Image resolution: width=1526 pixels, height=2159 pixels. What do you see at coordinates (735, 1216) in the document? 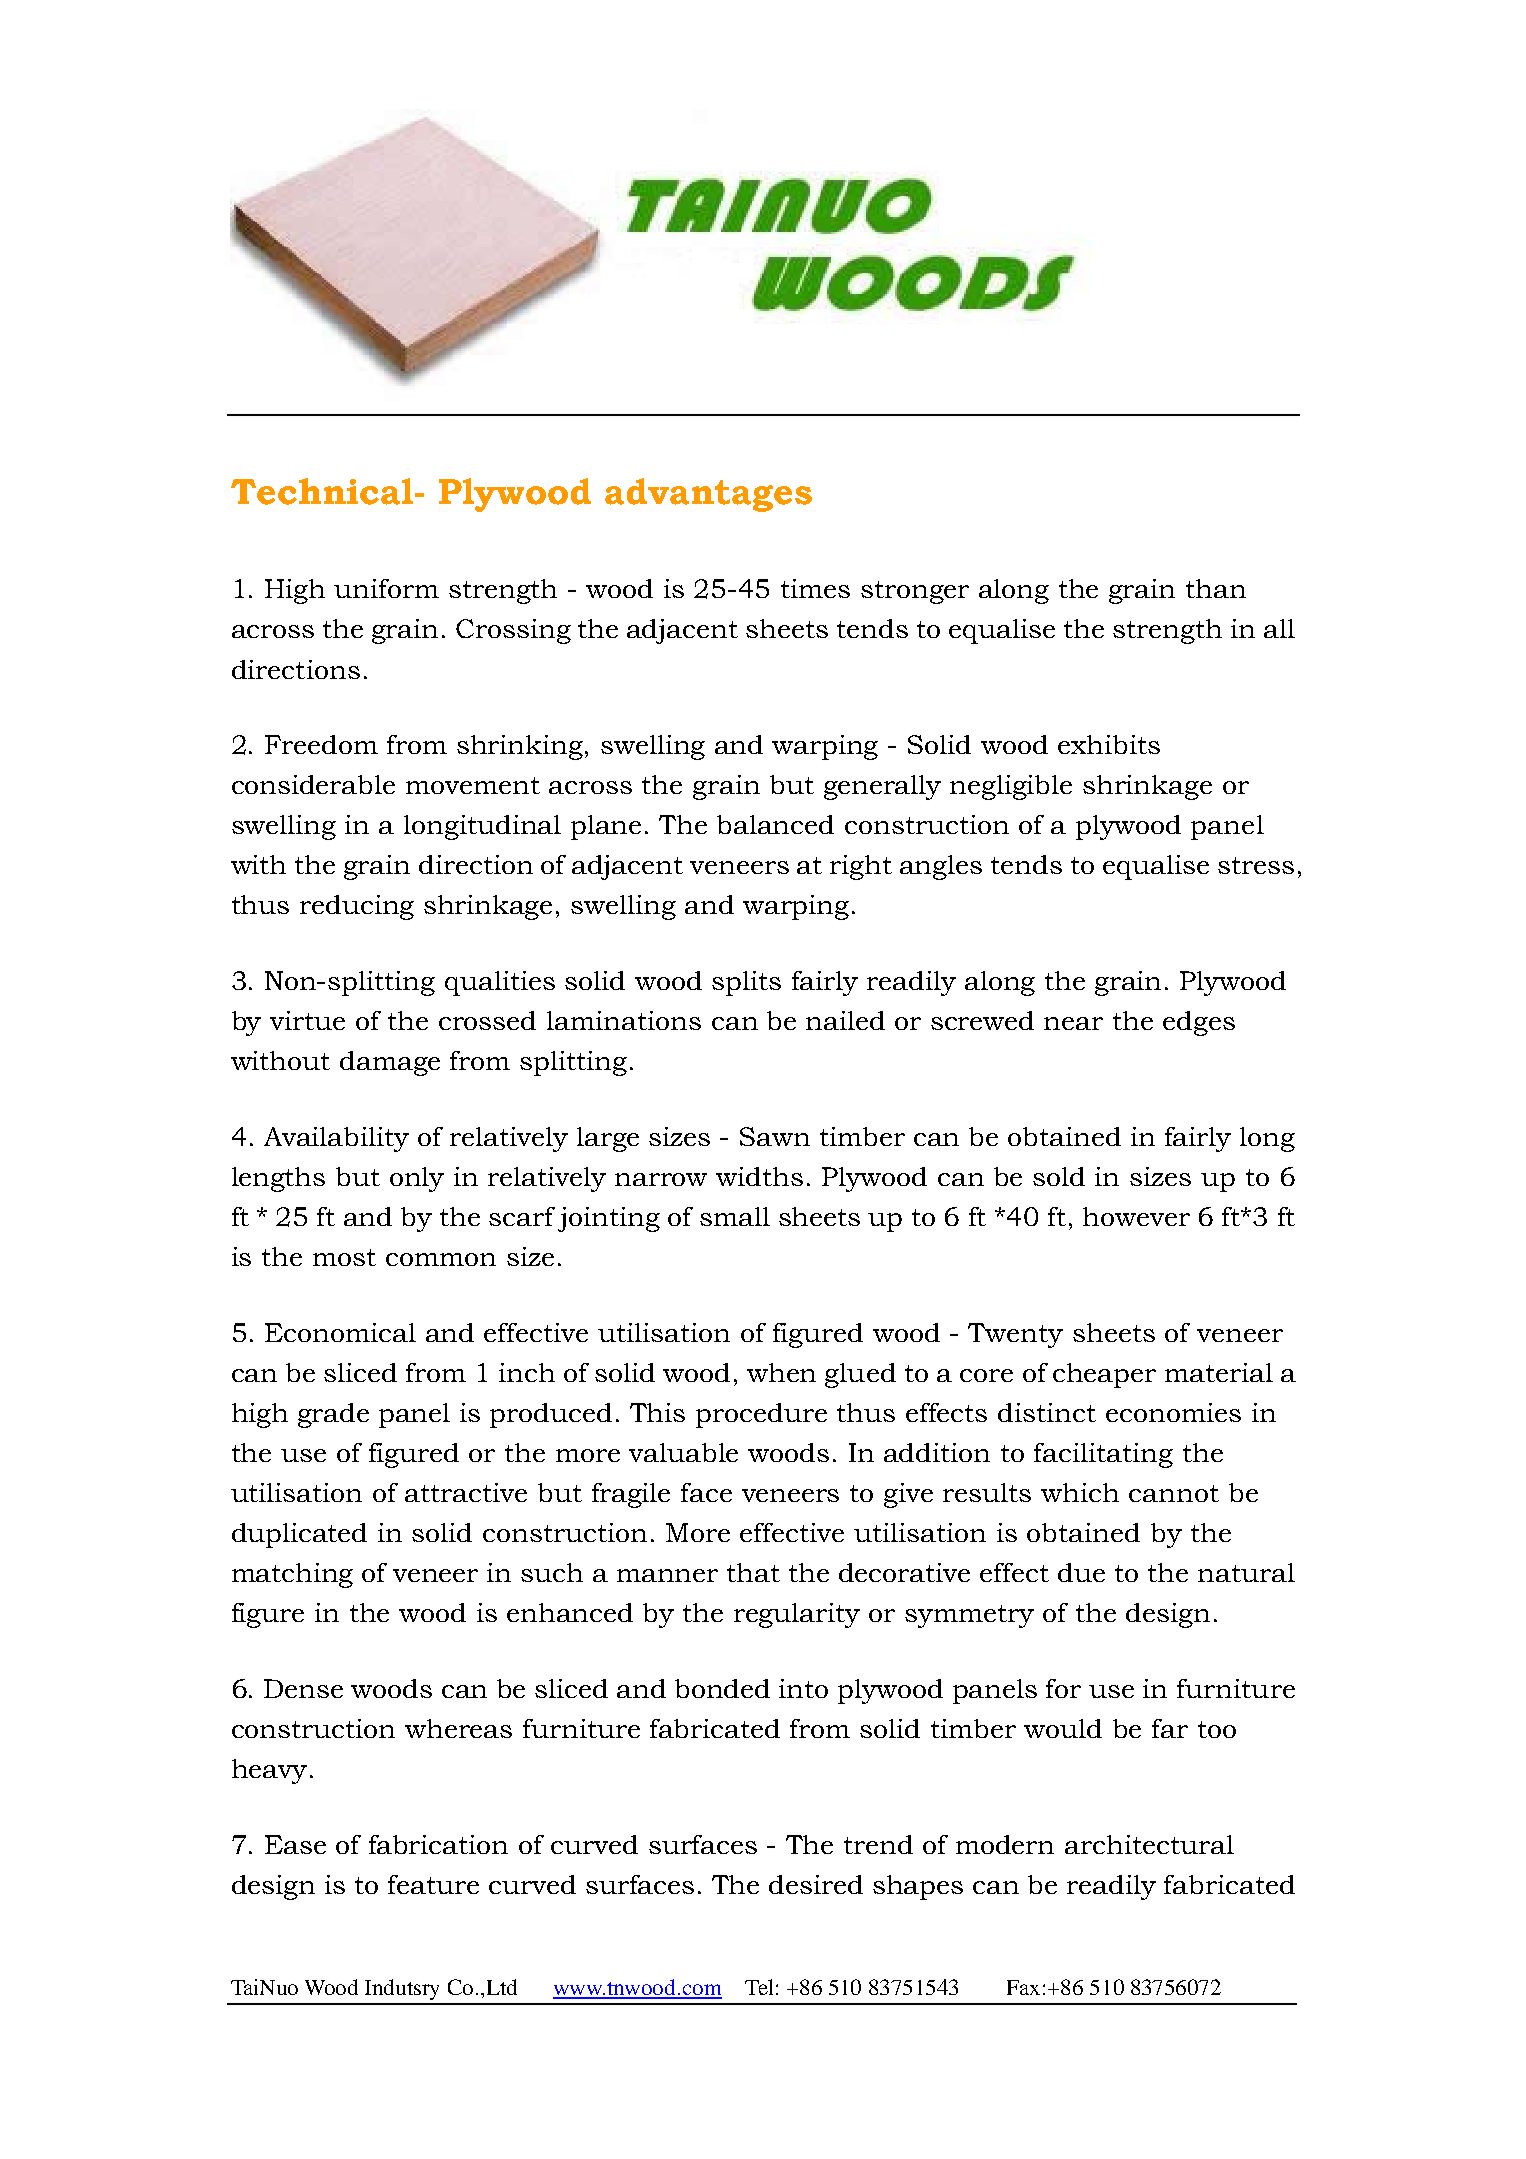
I see `small` at bounding box center [735, 1216].
